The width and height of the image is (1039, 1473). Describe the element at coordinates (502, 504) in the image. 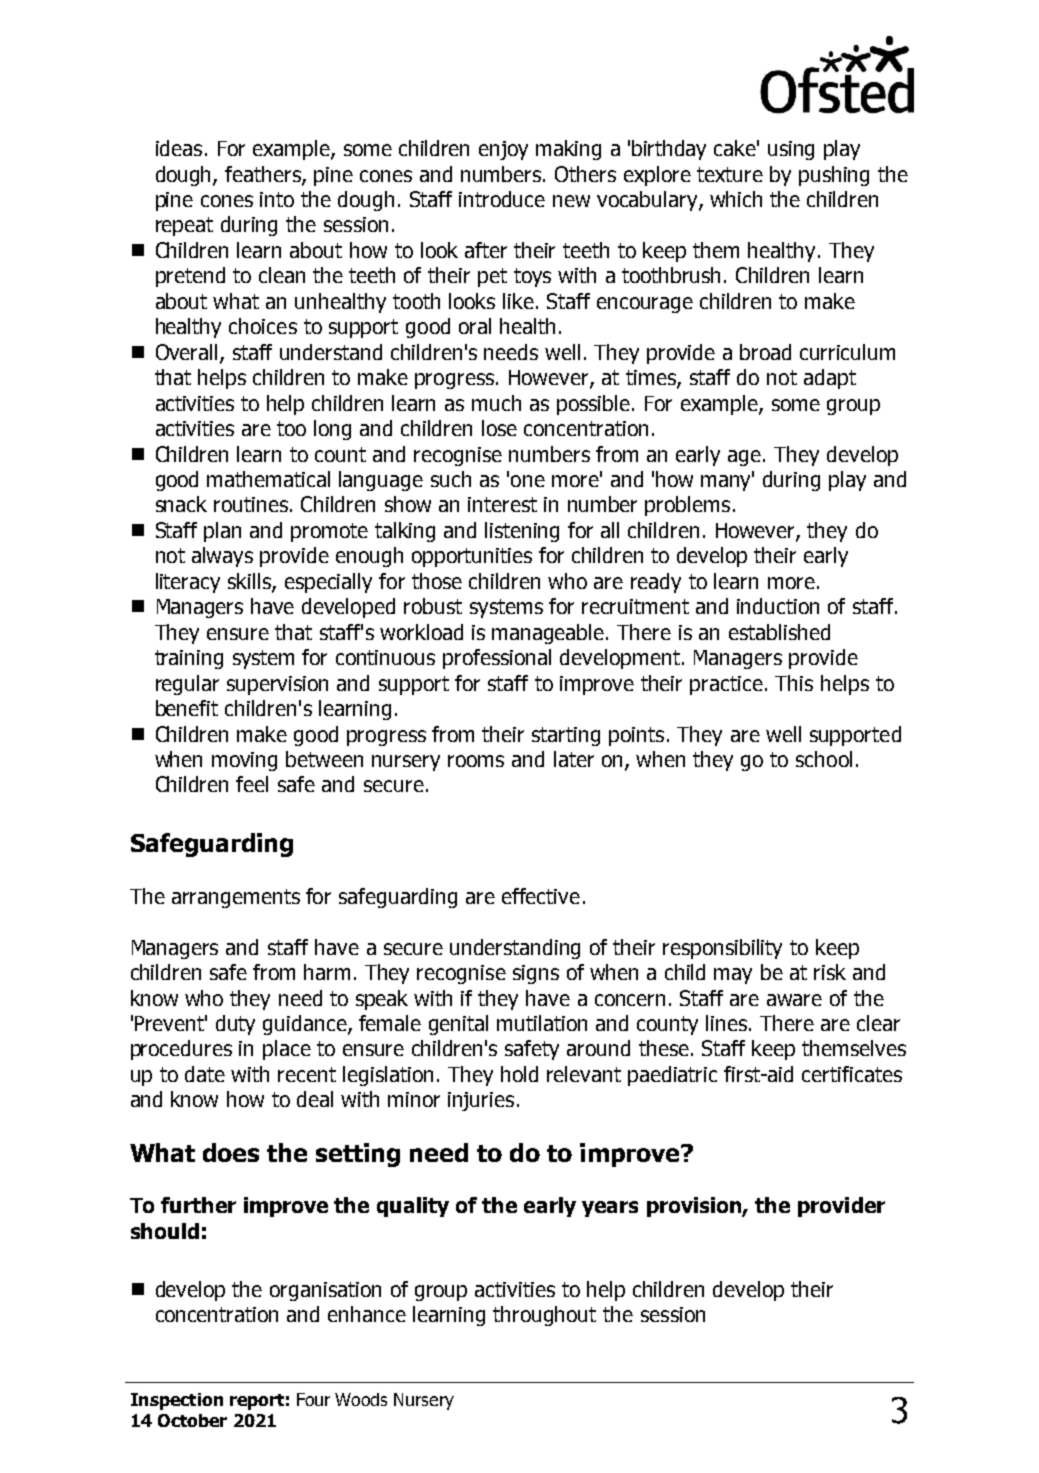

I see `interest` at that location.
